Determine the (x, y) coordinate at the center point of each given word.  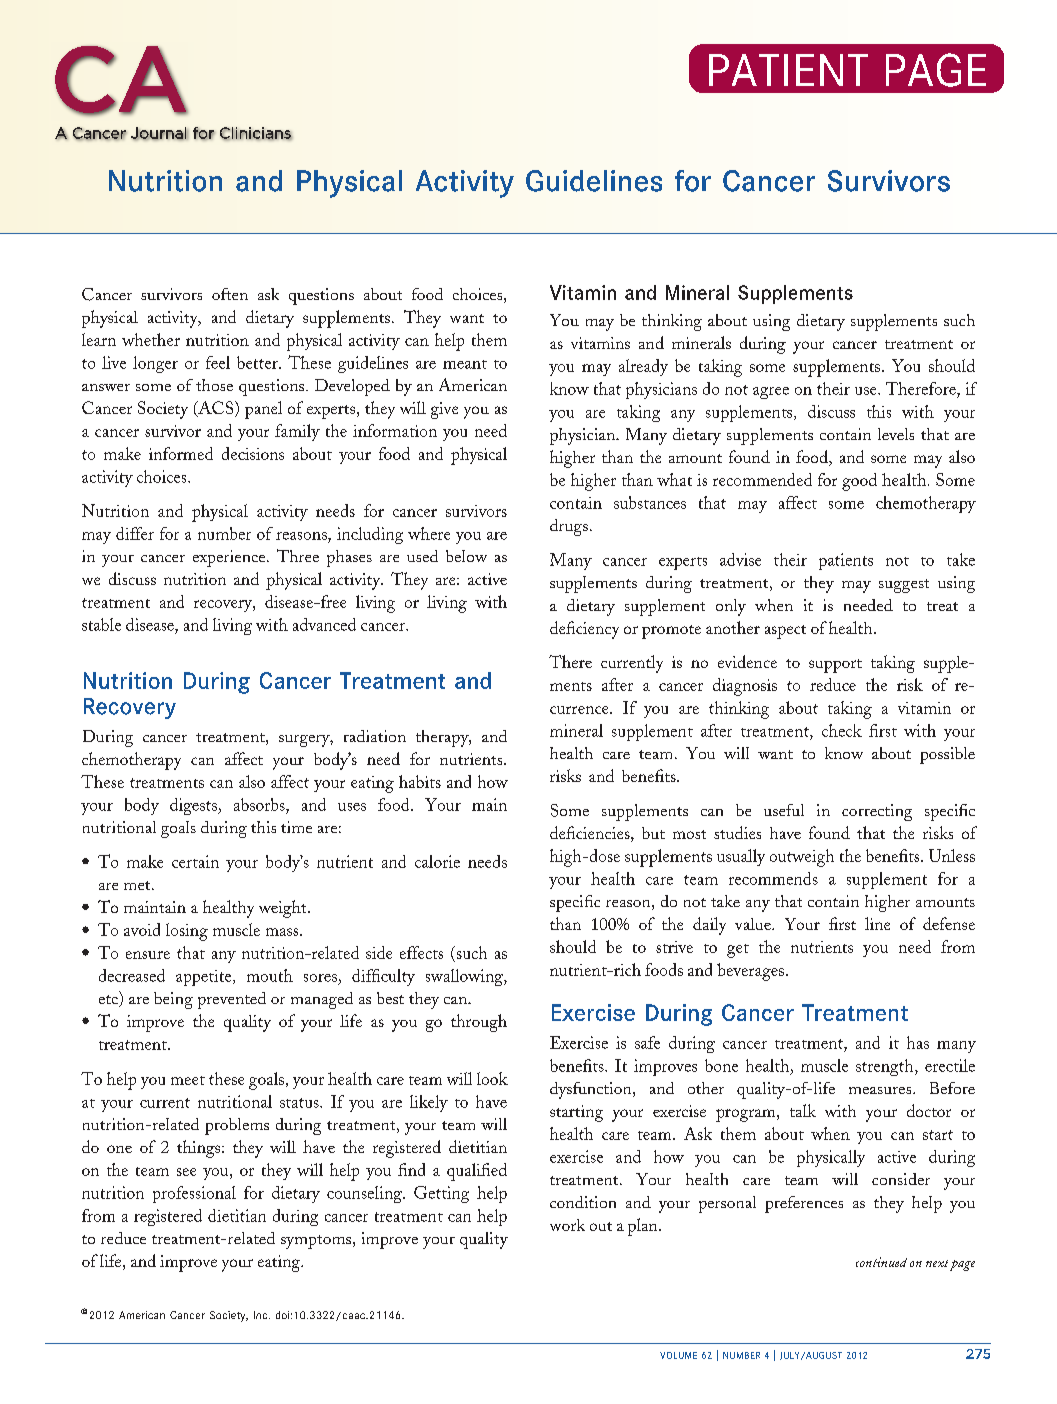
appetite (205, 978)
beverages (750, 972)
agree (771, 393)
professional (194, 1194)
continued (881, 1262)
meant (465, 364)
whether (151, 339)
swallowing (465, 977)
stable (101, 624)
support (835, 666)
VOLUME (678, 1355)
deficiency (584, 630)
